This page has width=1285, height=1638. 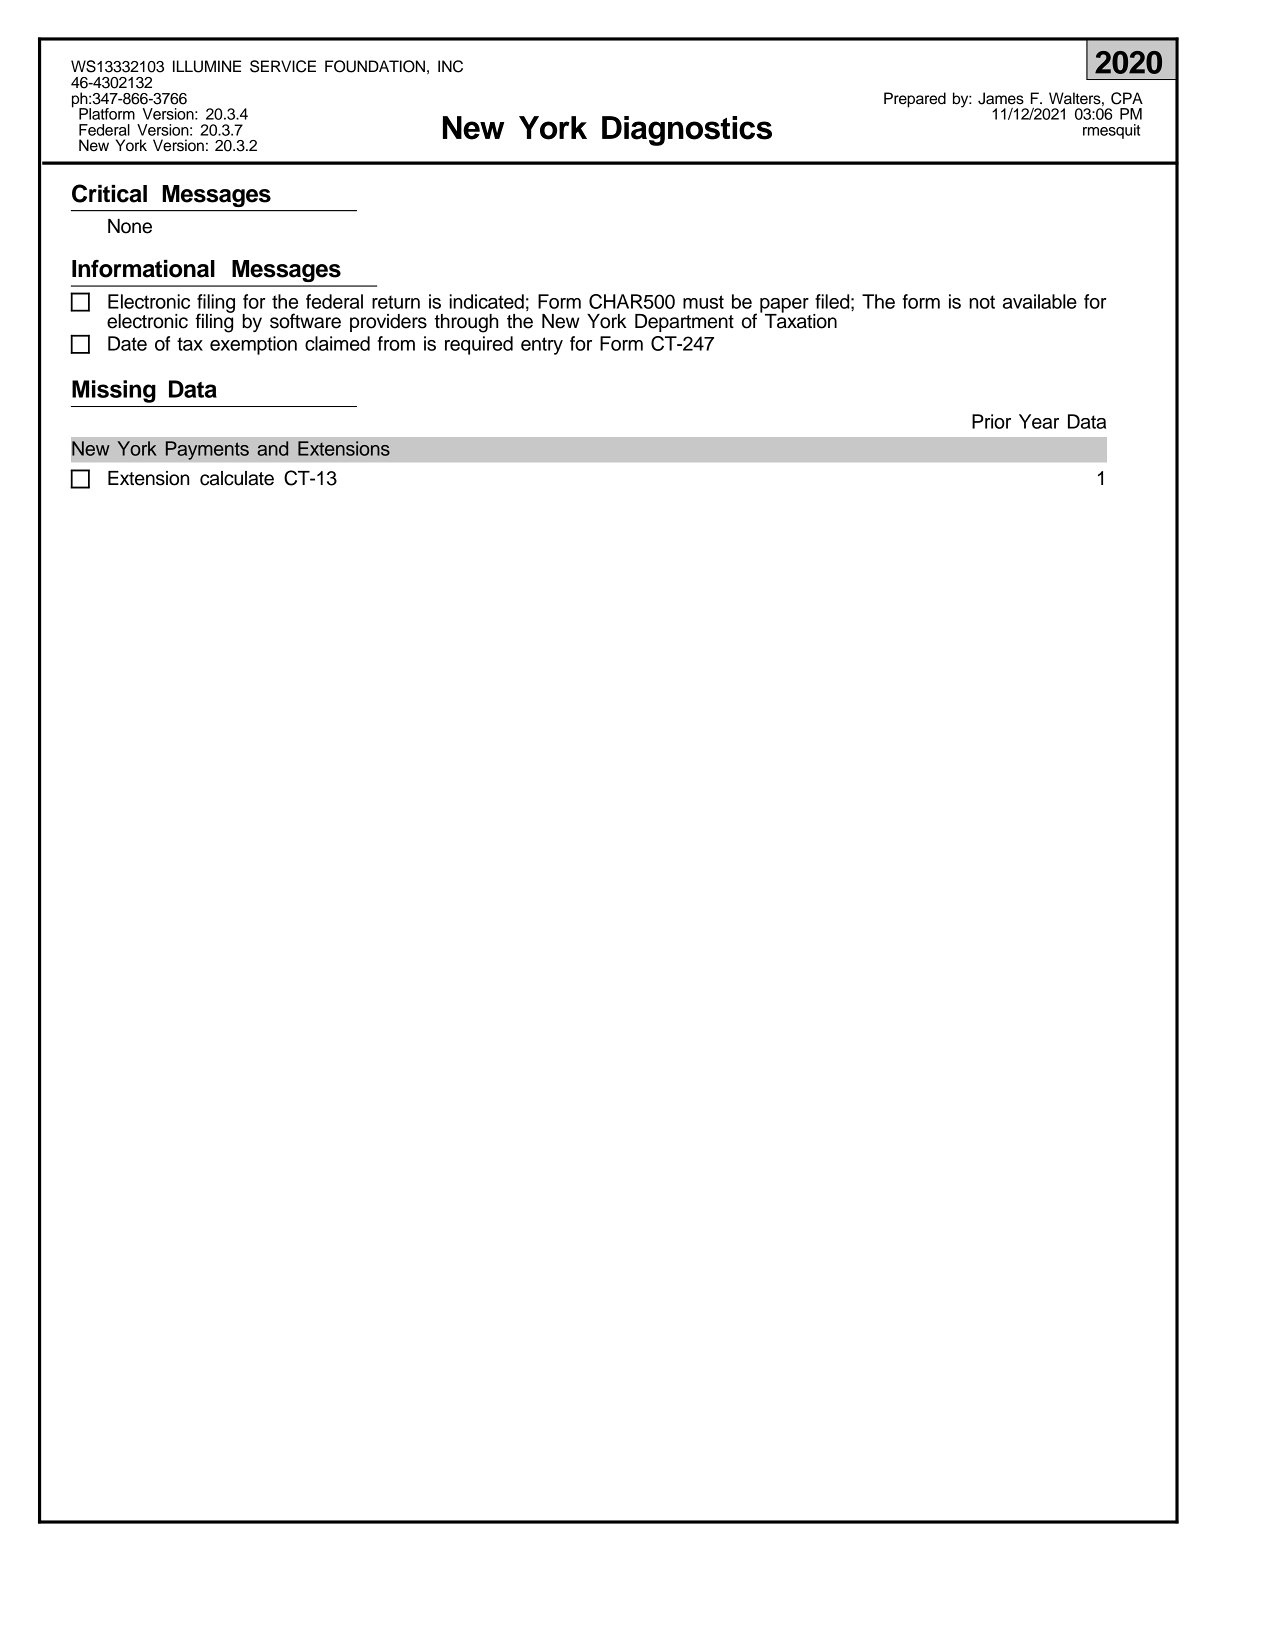 I want to click on SERVICE, so click(x=283, y=66).
